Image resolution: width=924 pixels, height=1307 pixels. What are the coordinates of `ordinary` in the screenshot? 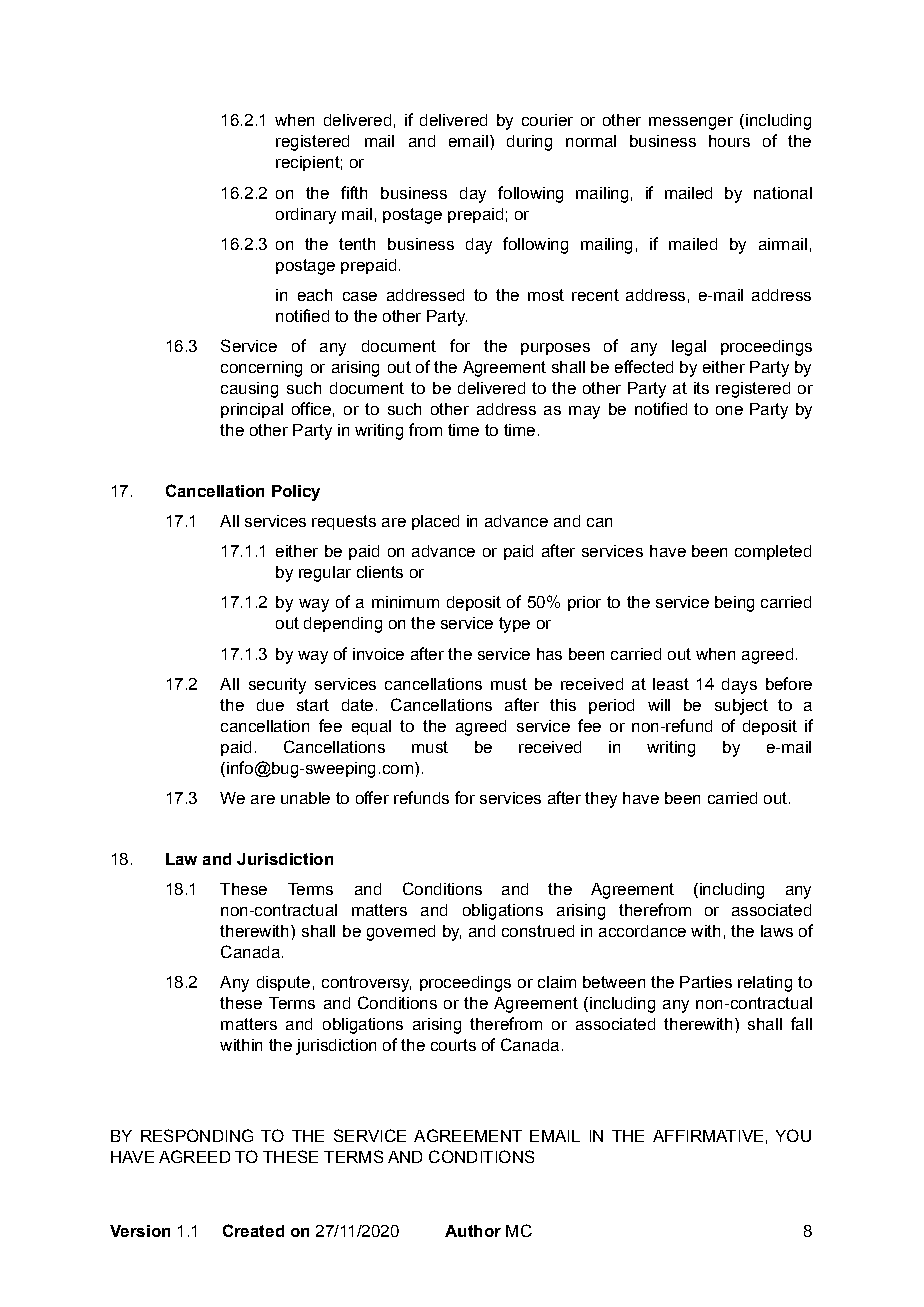 It's located at (306, 216).
